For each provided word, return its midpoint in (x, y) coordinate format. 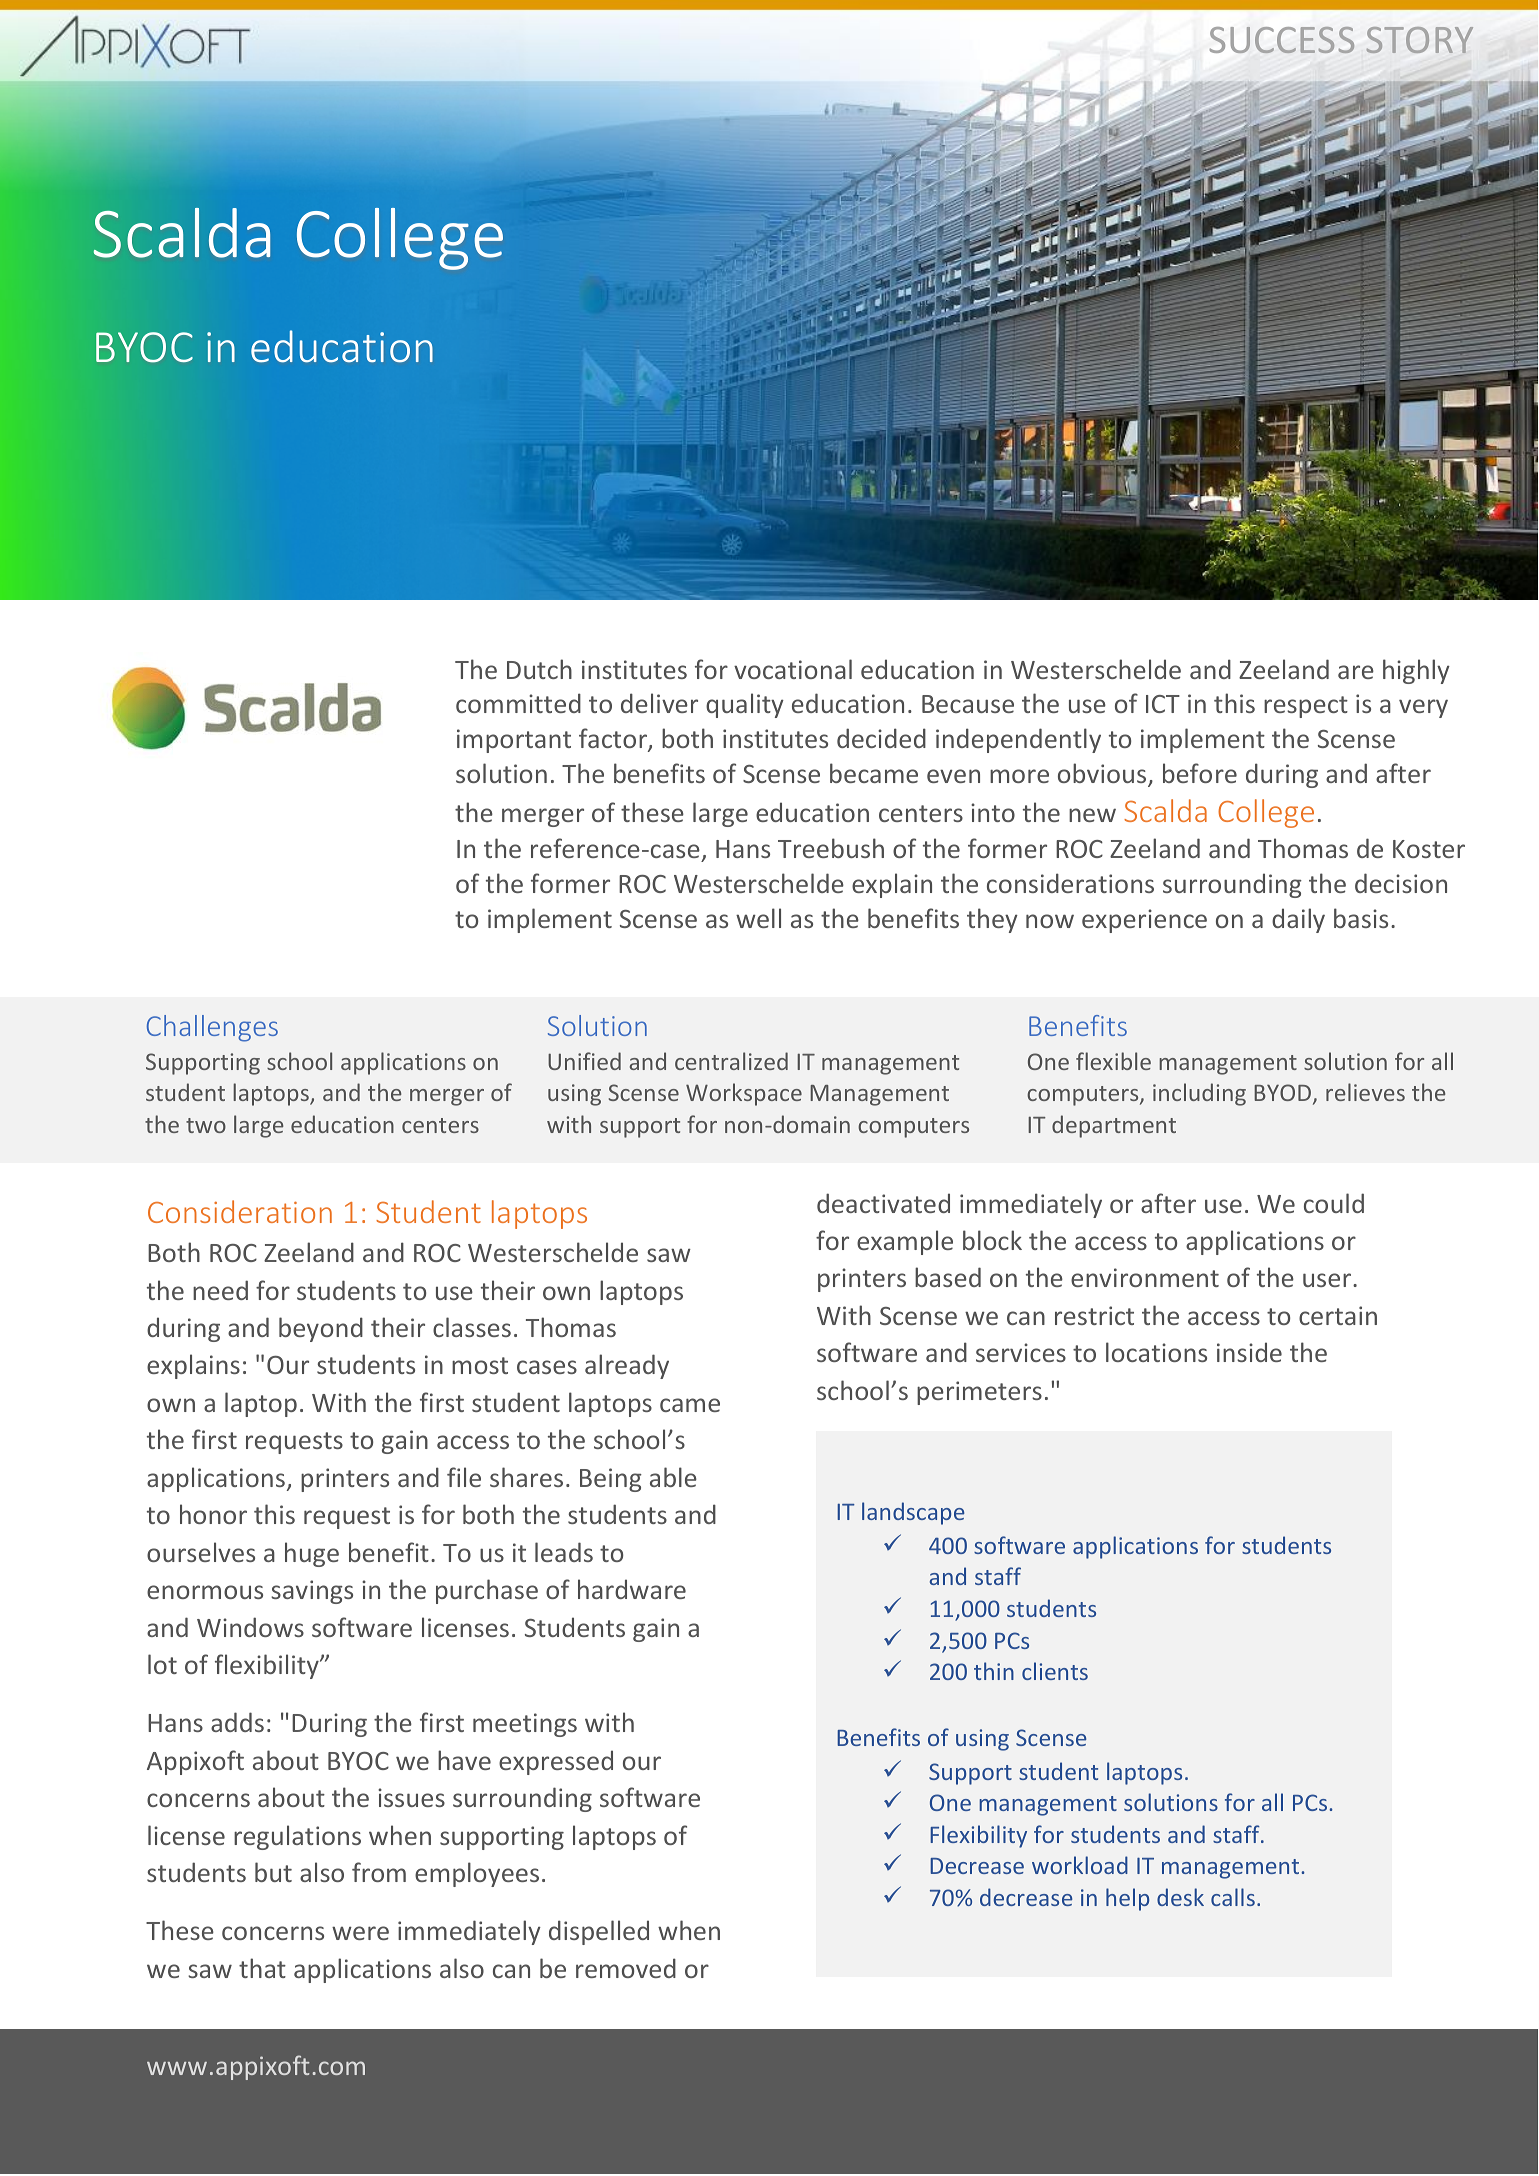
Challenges (212, 1028)
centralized (731, 1061)
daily (1298, 920)
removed (626, 1968)
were (360, 1933)
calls (1233, 1897)
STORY (1420, 40)
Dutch (539, 669)
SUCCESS (1282, 40)
